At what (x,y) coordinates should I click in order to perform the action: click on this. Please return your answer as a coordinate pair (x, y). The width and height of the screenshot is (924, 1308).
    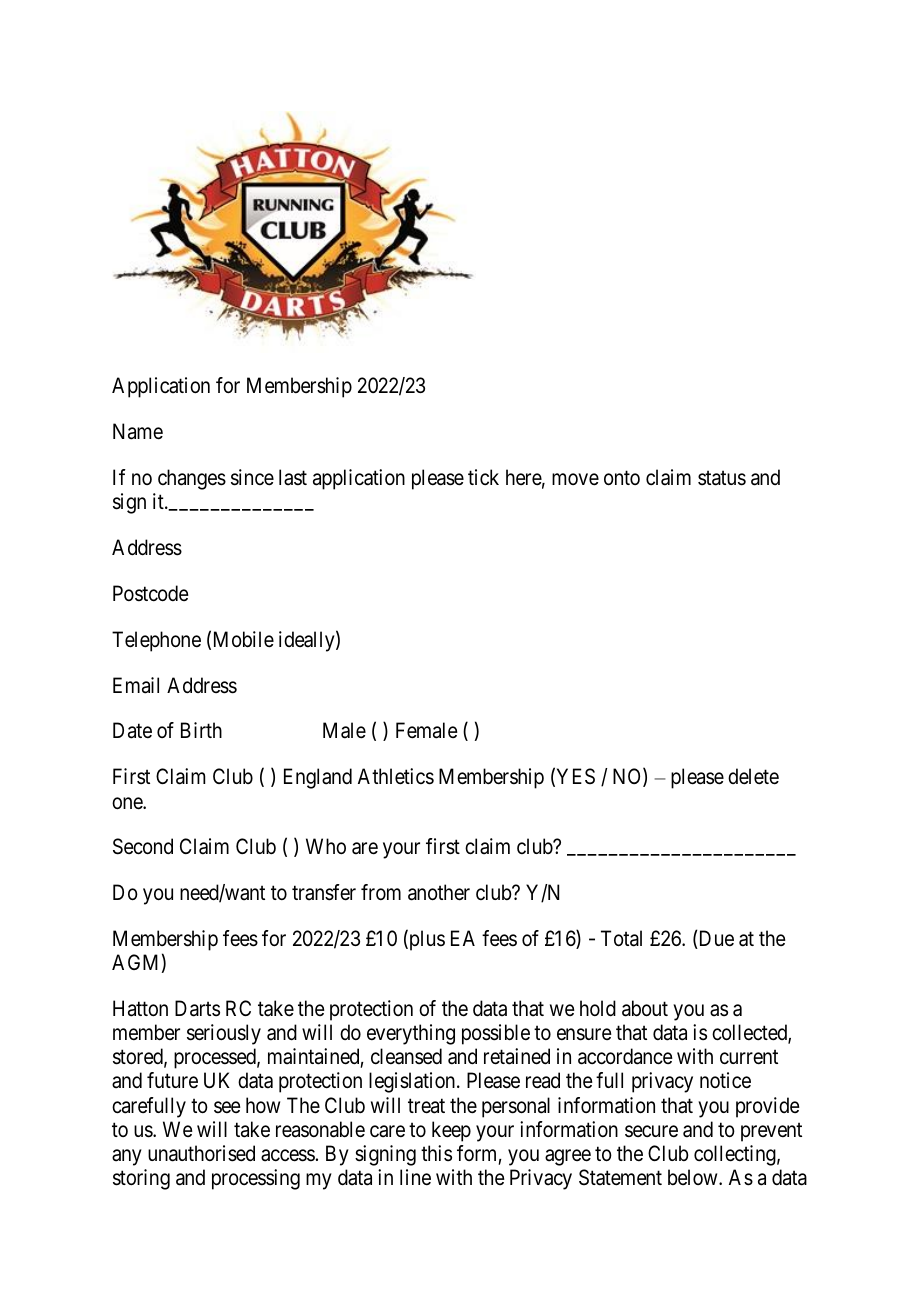
    Looking at the image, I should click on (436, 1153).
